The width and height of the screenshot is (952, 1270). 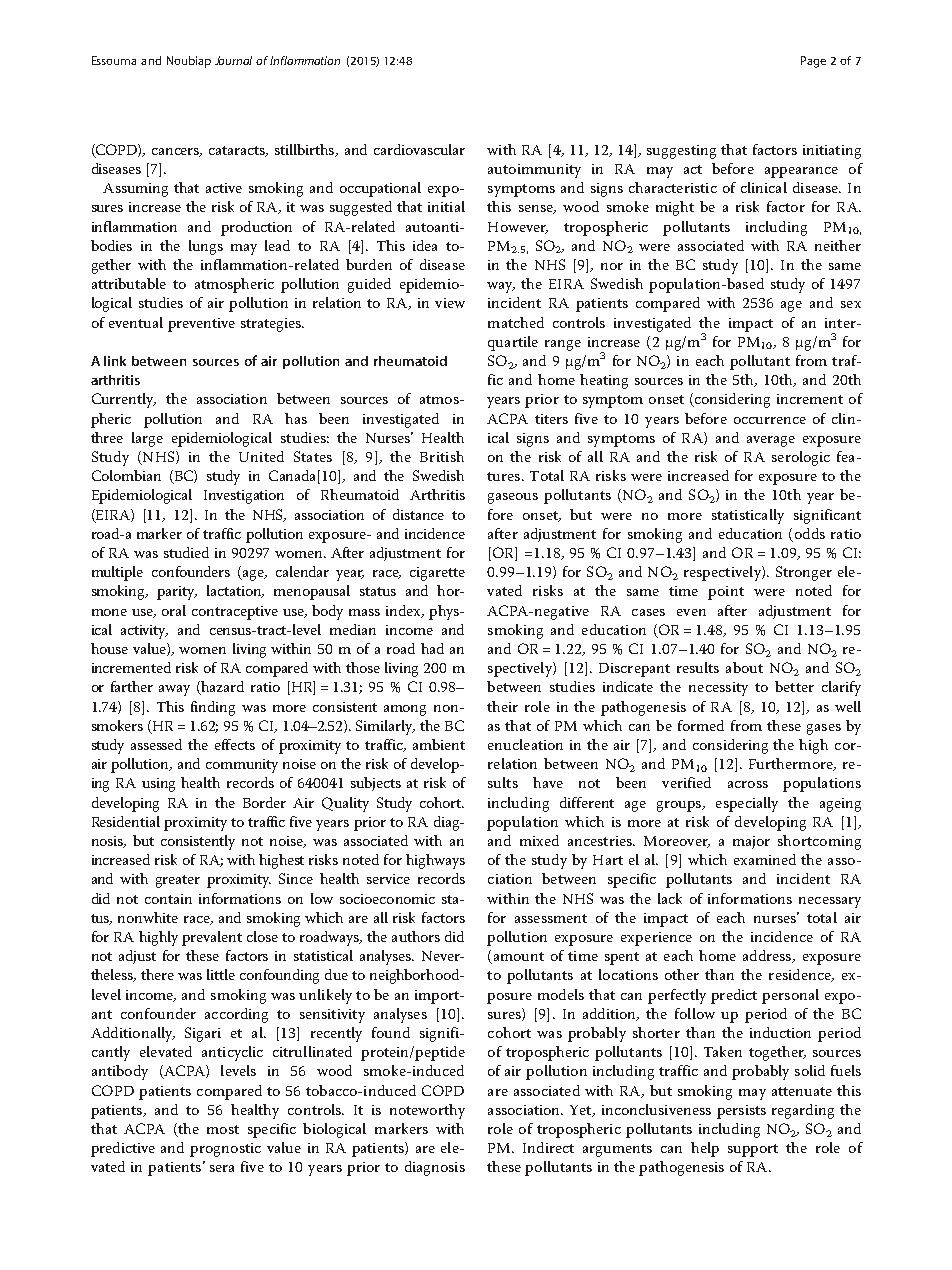 I want to click on oral, so click(x=174, y=610).
